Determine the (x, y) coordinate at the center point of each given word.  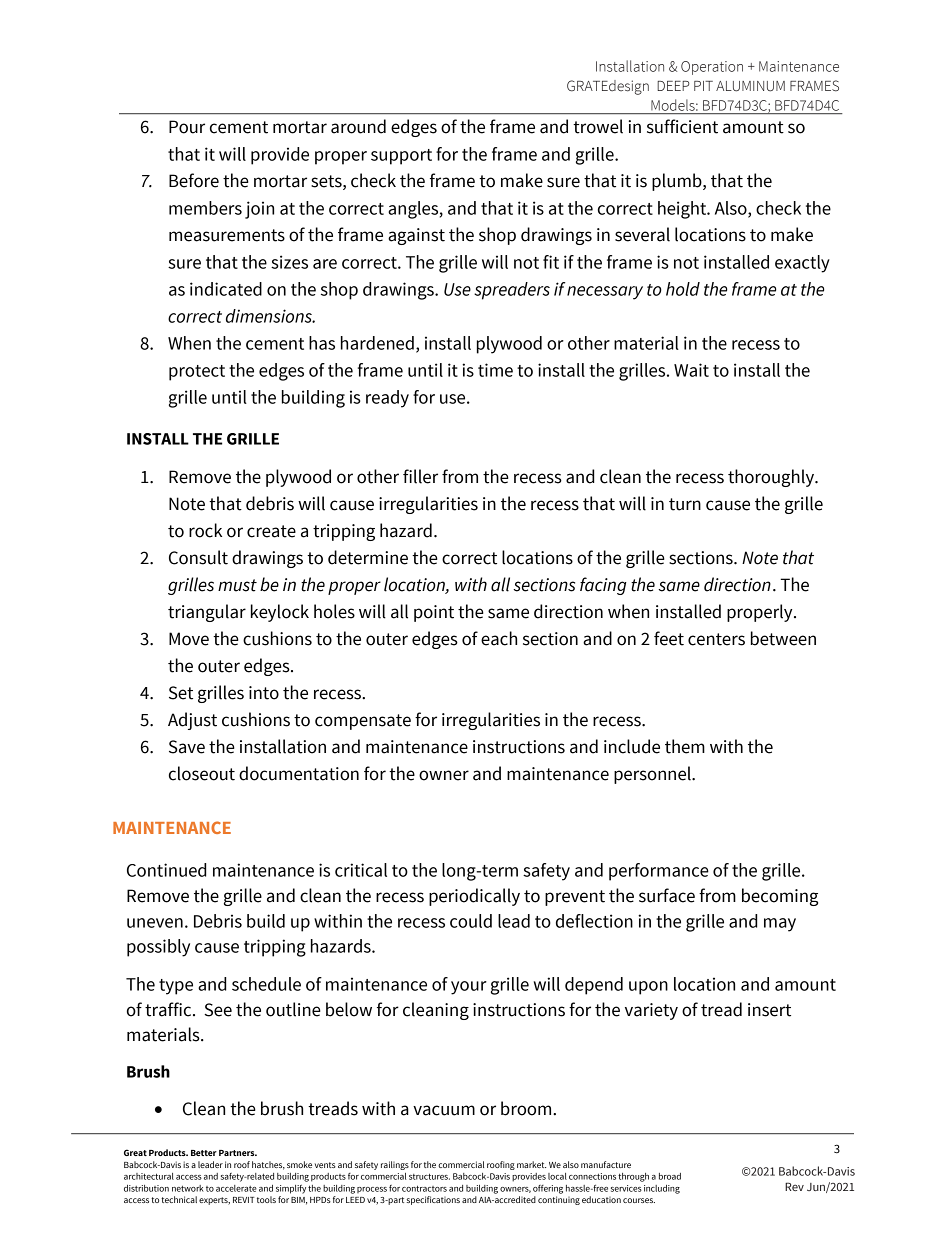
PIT (703, 86)
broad (670, 1176)
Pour (187, 127)
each (499, 638)
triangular (207, 613)
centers (716, 639)
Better (204, 1153)
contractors (424, 1188)
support (401, 157)
